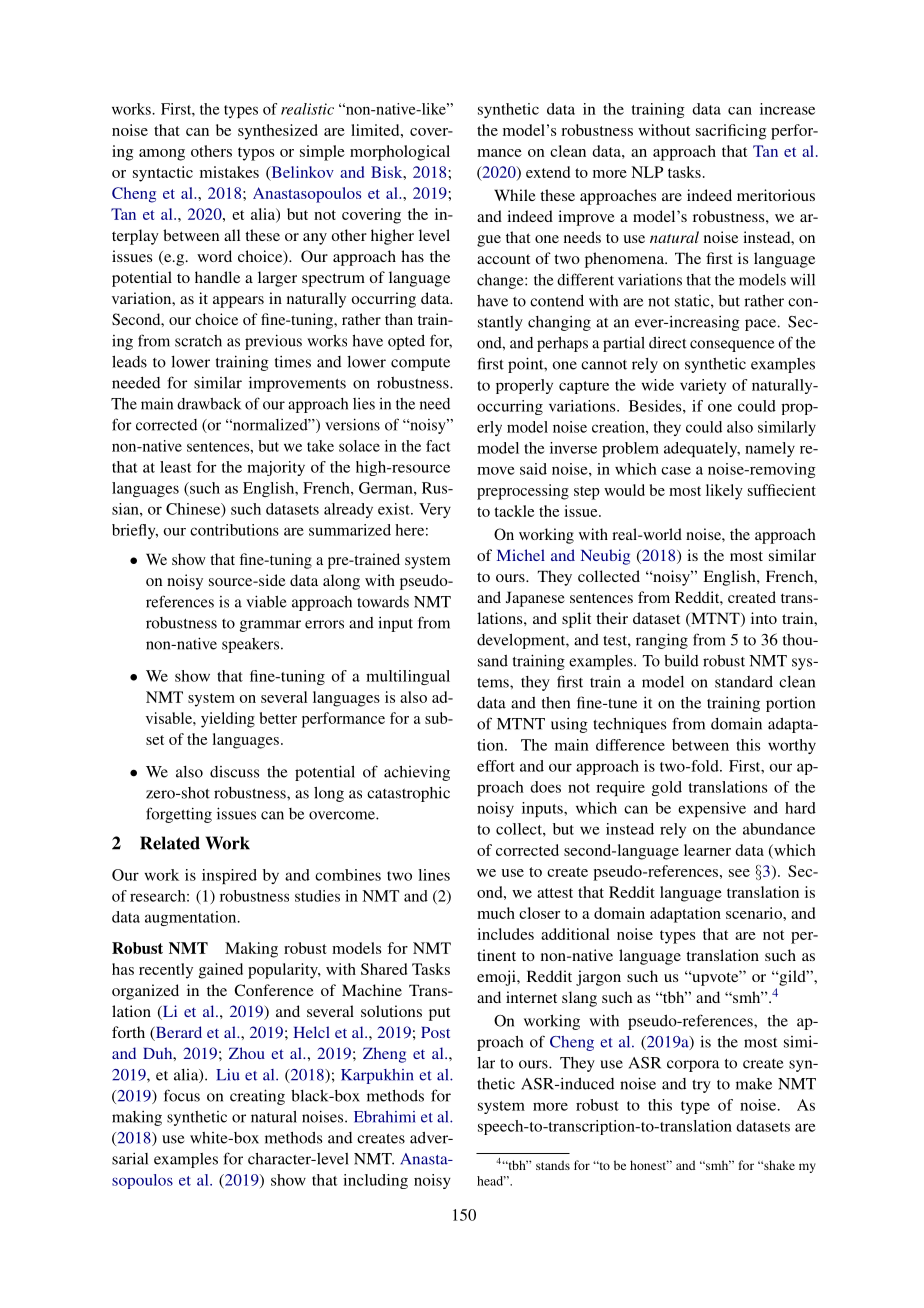 Image resolution: width=924 pixels, height=1308 pixels. What do you see at coordinates (400, 153) in the image?
I see `morphological` at bounding box center [400, 153].
